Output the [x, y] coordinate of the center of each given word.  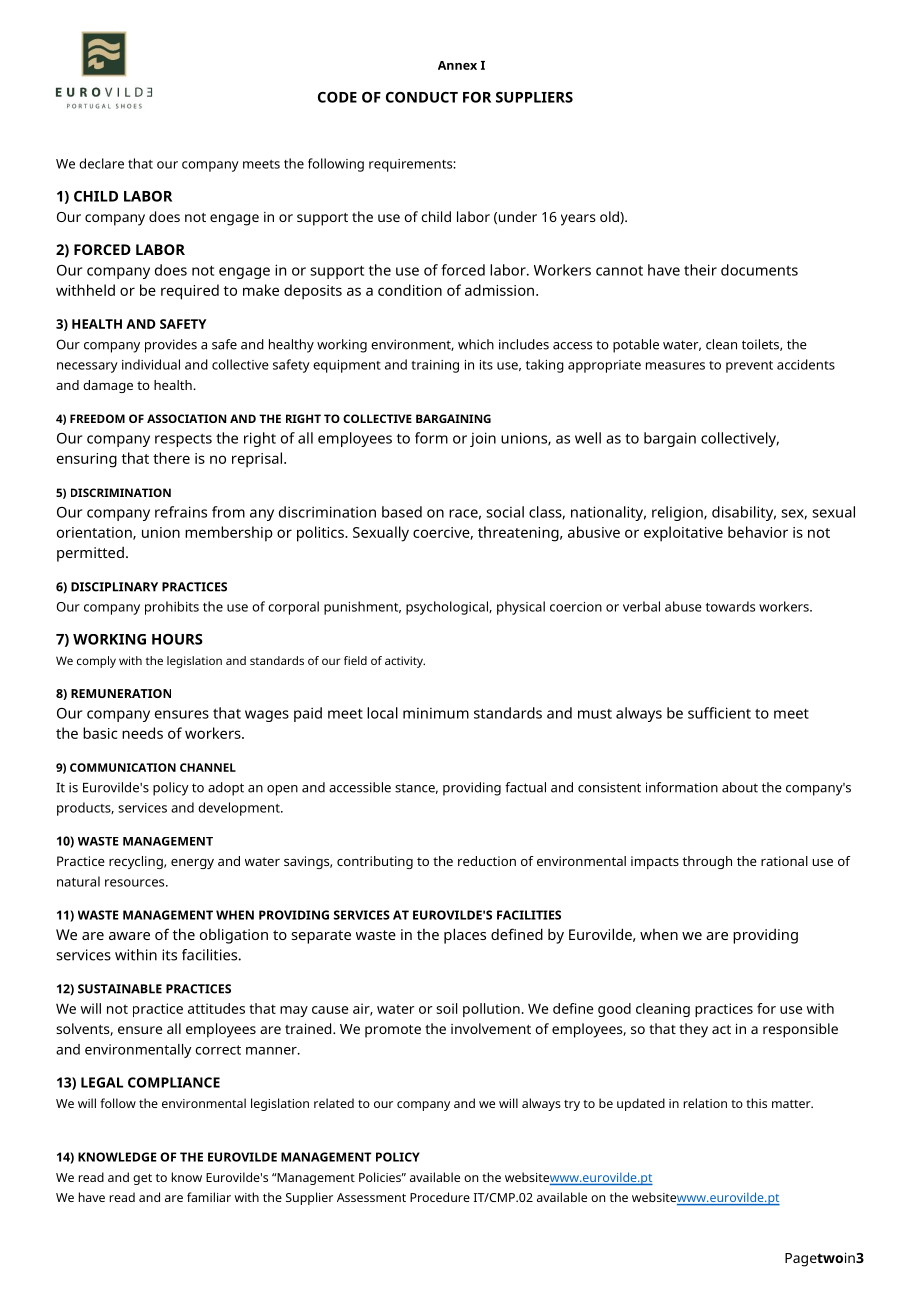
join [483, 439]
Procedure [440, 1197]
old [610, 216]
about [740, 787]
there [171, 458]
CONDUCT [422, 97]
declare [101, 163]
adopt [226, 789]
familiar [209, 1197]
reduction [487, 861]
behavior [758, 532]
